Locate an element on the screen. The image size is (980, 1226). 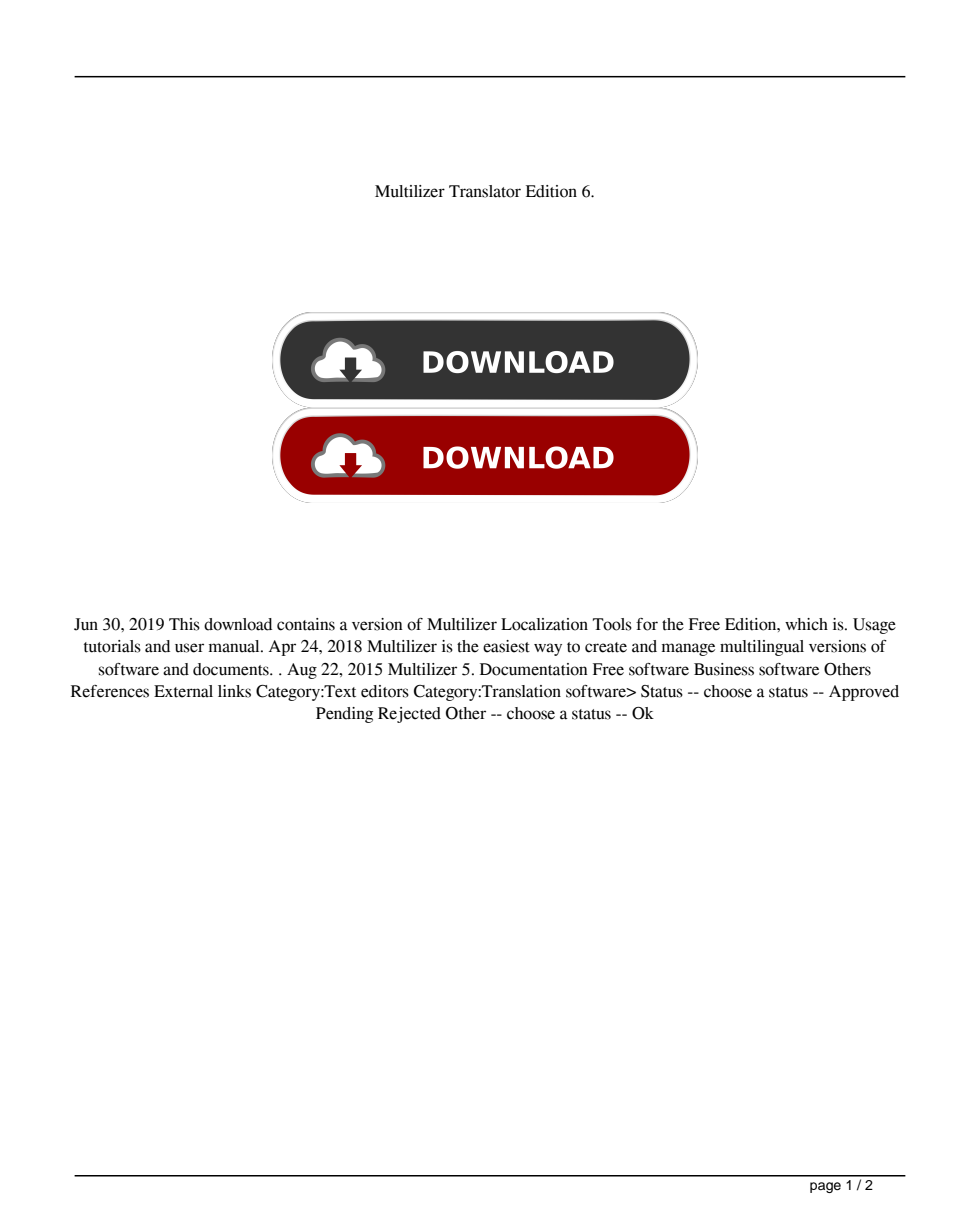
page is located at coordinates (825, 1187).
